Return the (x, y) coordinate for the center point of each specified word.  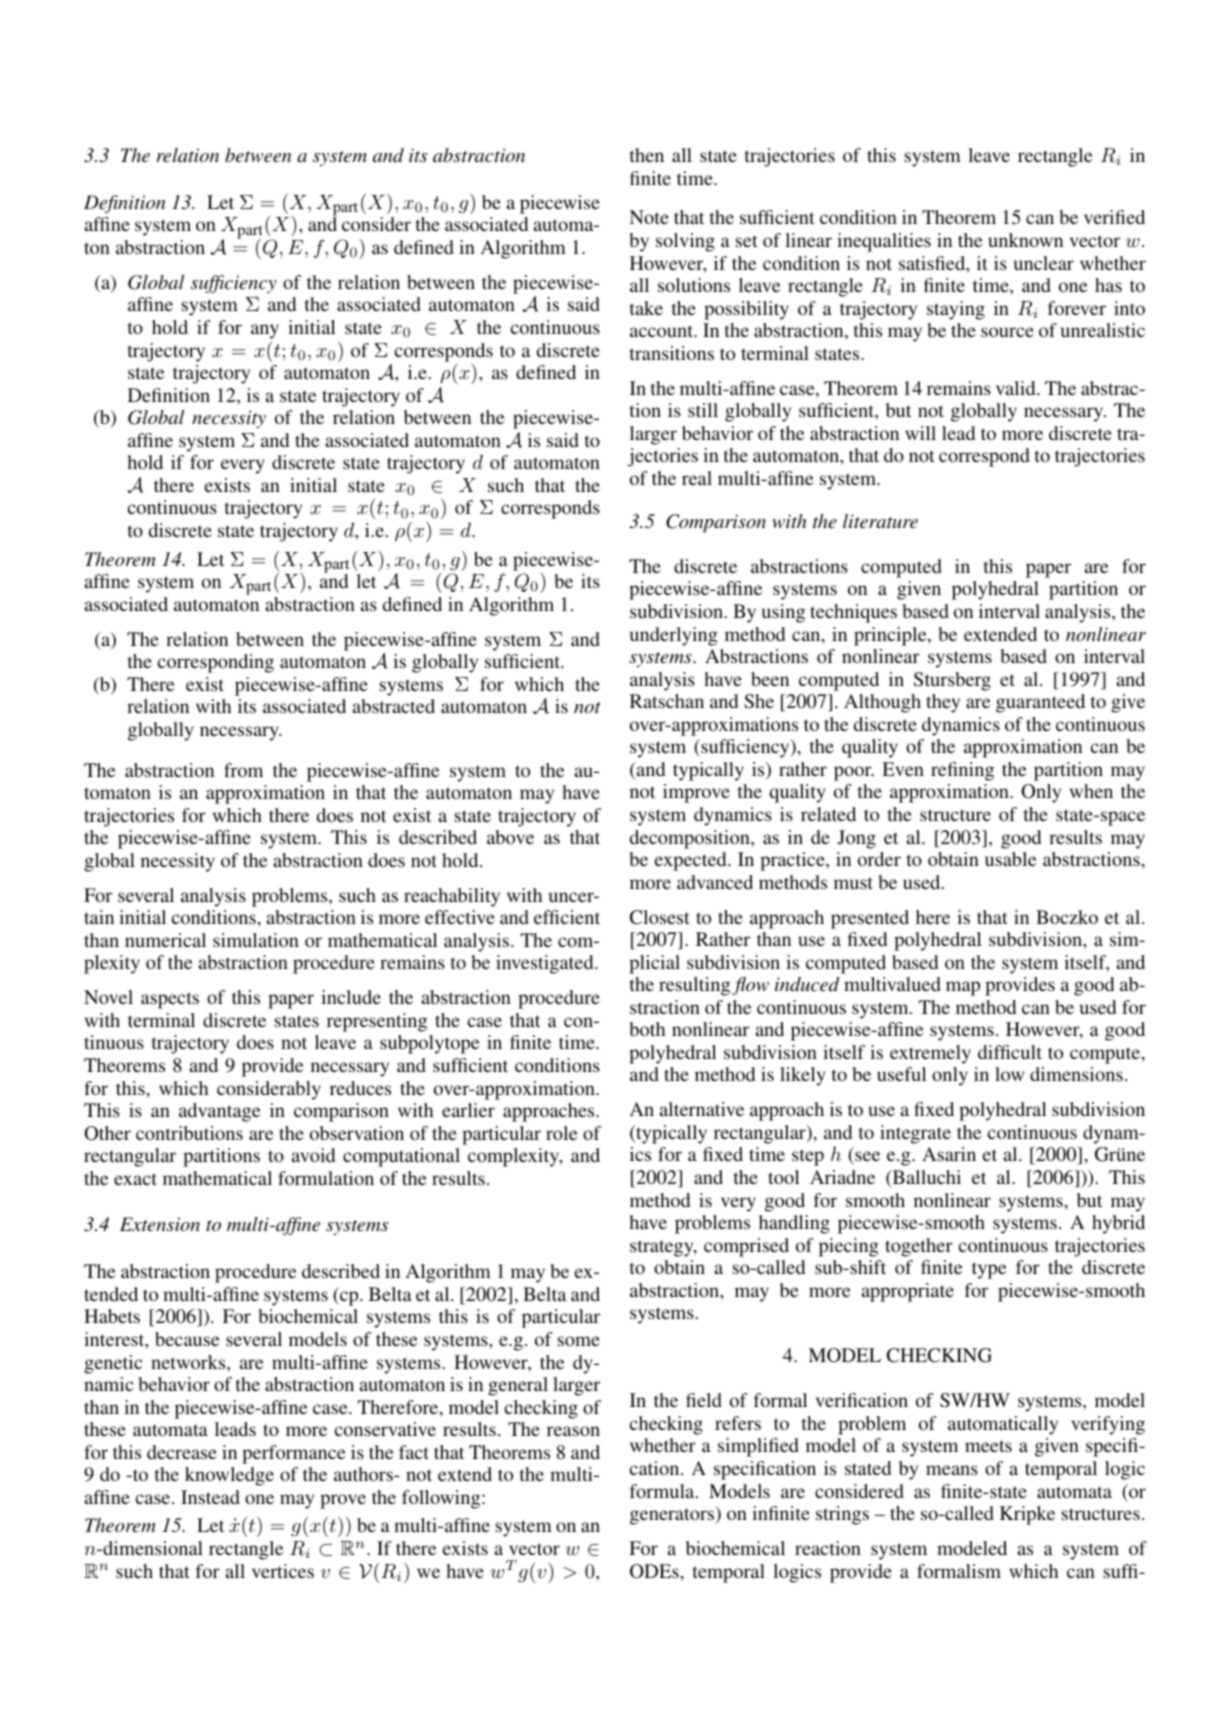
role (561, 1133)
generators (673, 1515)
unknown (1026, 240)
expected (691, 861)
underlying (674, 636)
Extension (160, 1224)
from (243, 770)
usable (1010, 859)
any (265, 331)
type (989, 1270)
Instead (210, 1497)
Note (649, 217)
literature (880, 521)
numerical (165, 940)
